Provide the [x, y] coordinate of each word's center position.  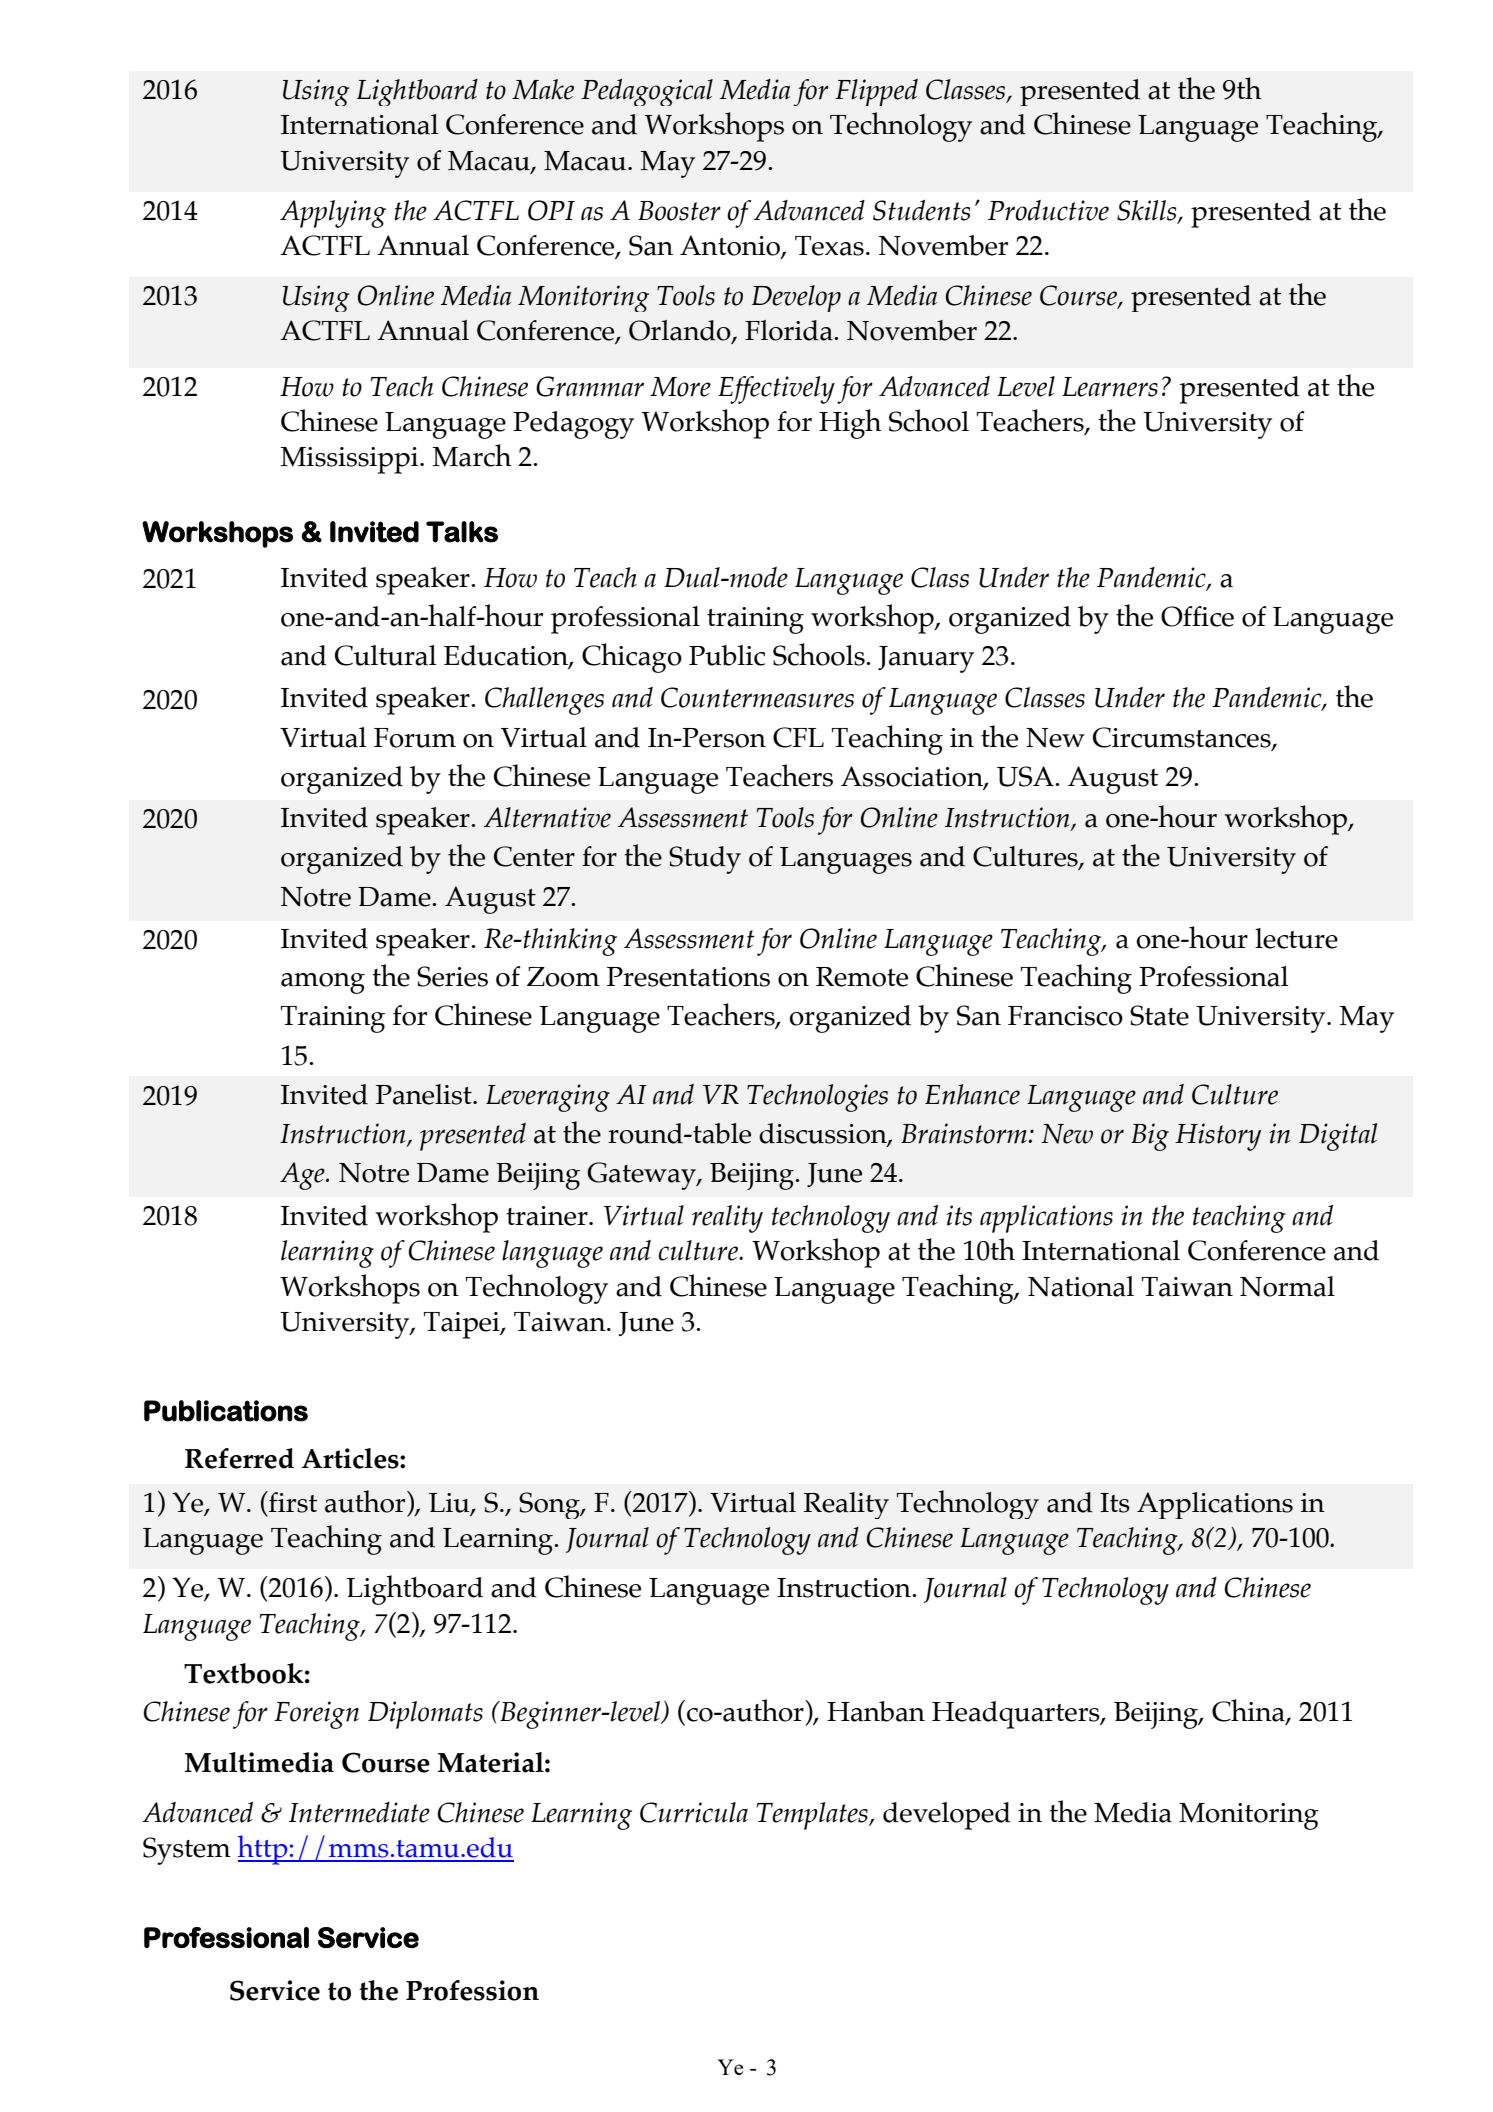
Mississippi [350, 460]
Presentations [688, 977]
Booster [679, 211]
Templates [813, 1816]
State [1159, 1015]
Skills [1148, 211]
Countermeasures [757, 697]
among [323, 983]
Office [1197, 616]
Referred [239, 1458]
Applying [333, 214]
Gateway [642, 1176]
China [1249, 1711]
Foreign [316, 1715]
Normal [1287, 1286]
